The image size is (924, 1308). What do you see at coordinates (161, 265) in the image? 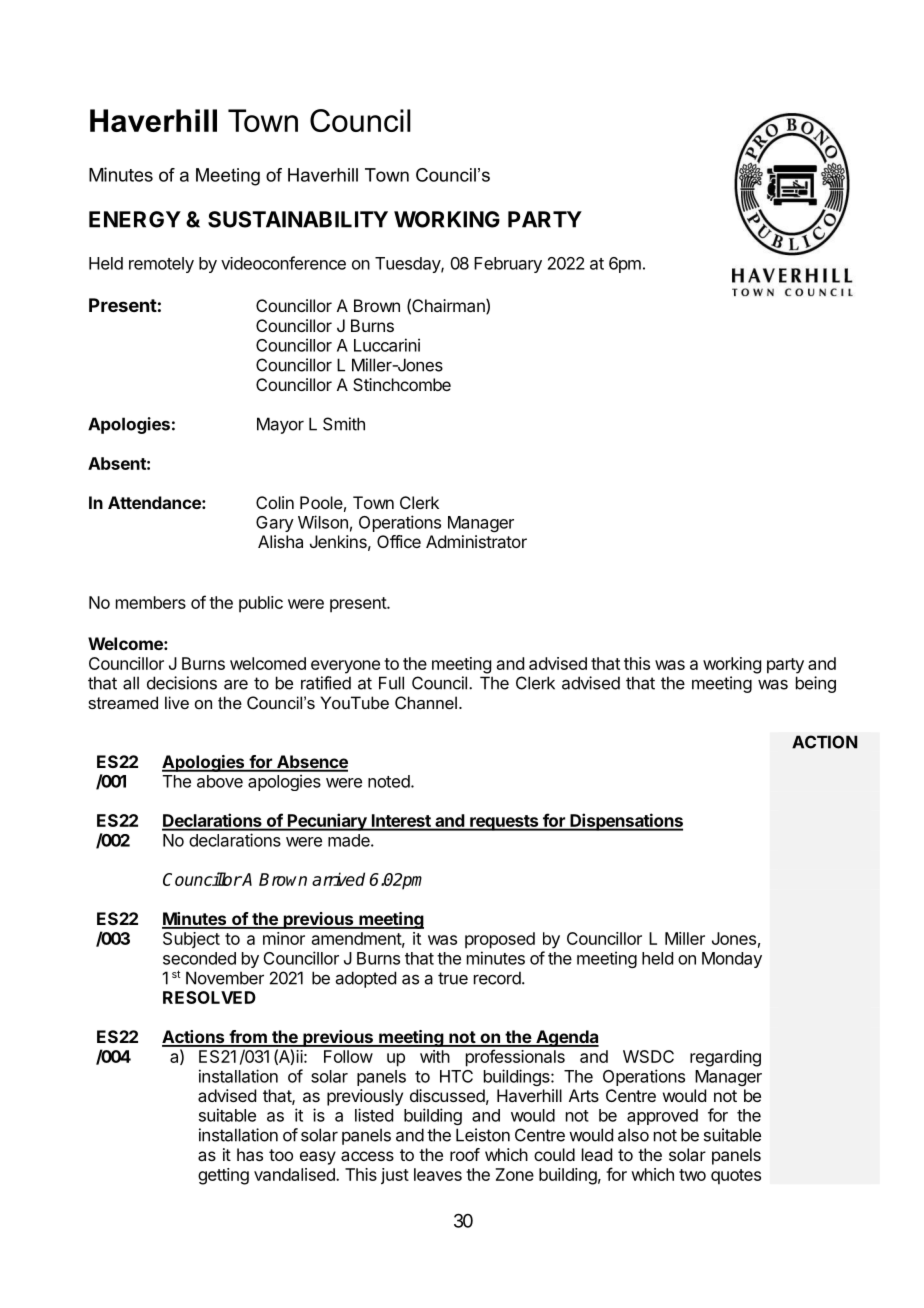
I see `remotely` at bounding box center [161, 265].
